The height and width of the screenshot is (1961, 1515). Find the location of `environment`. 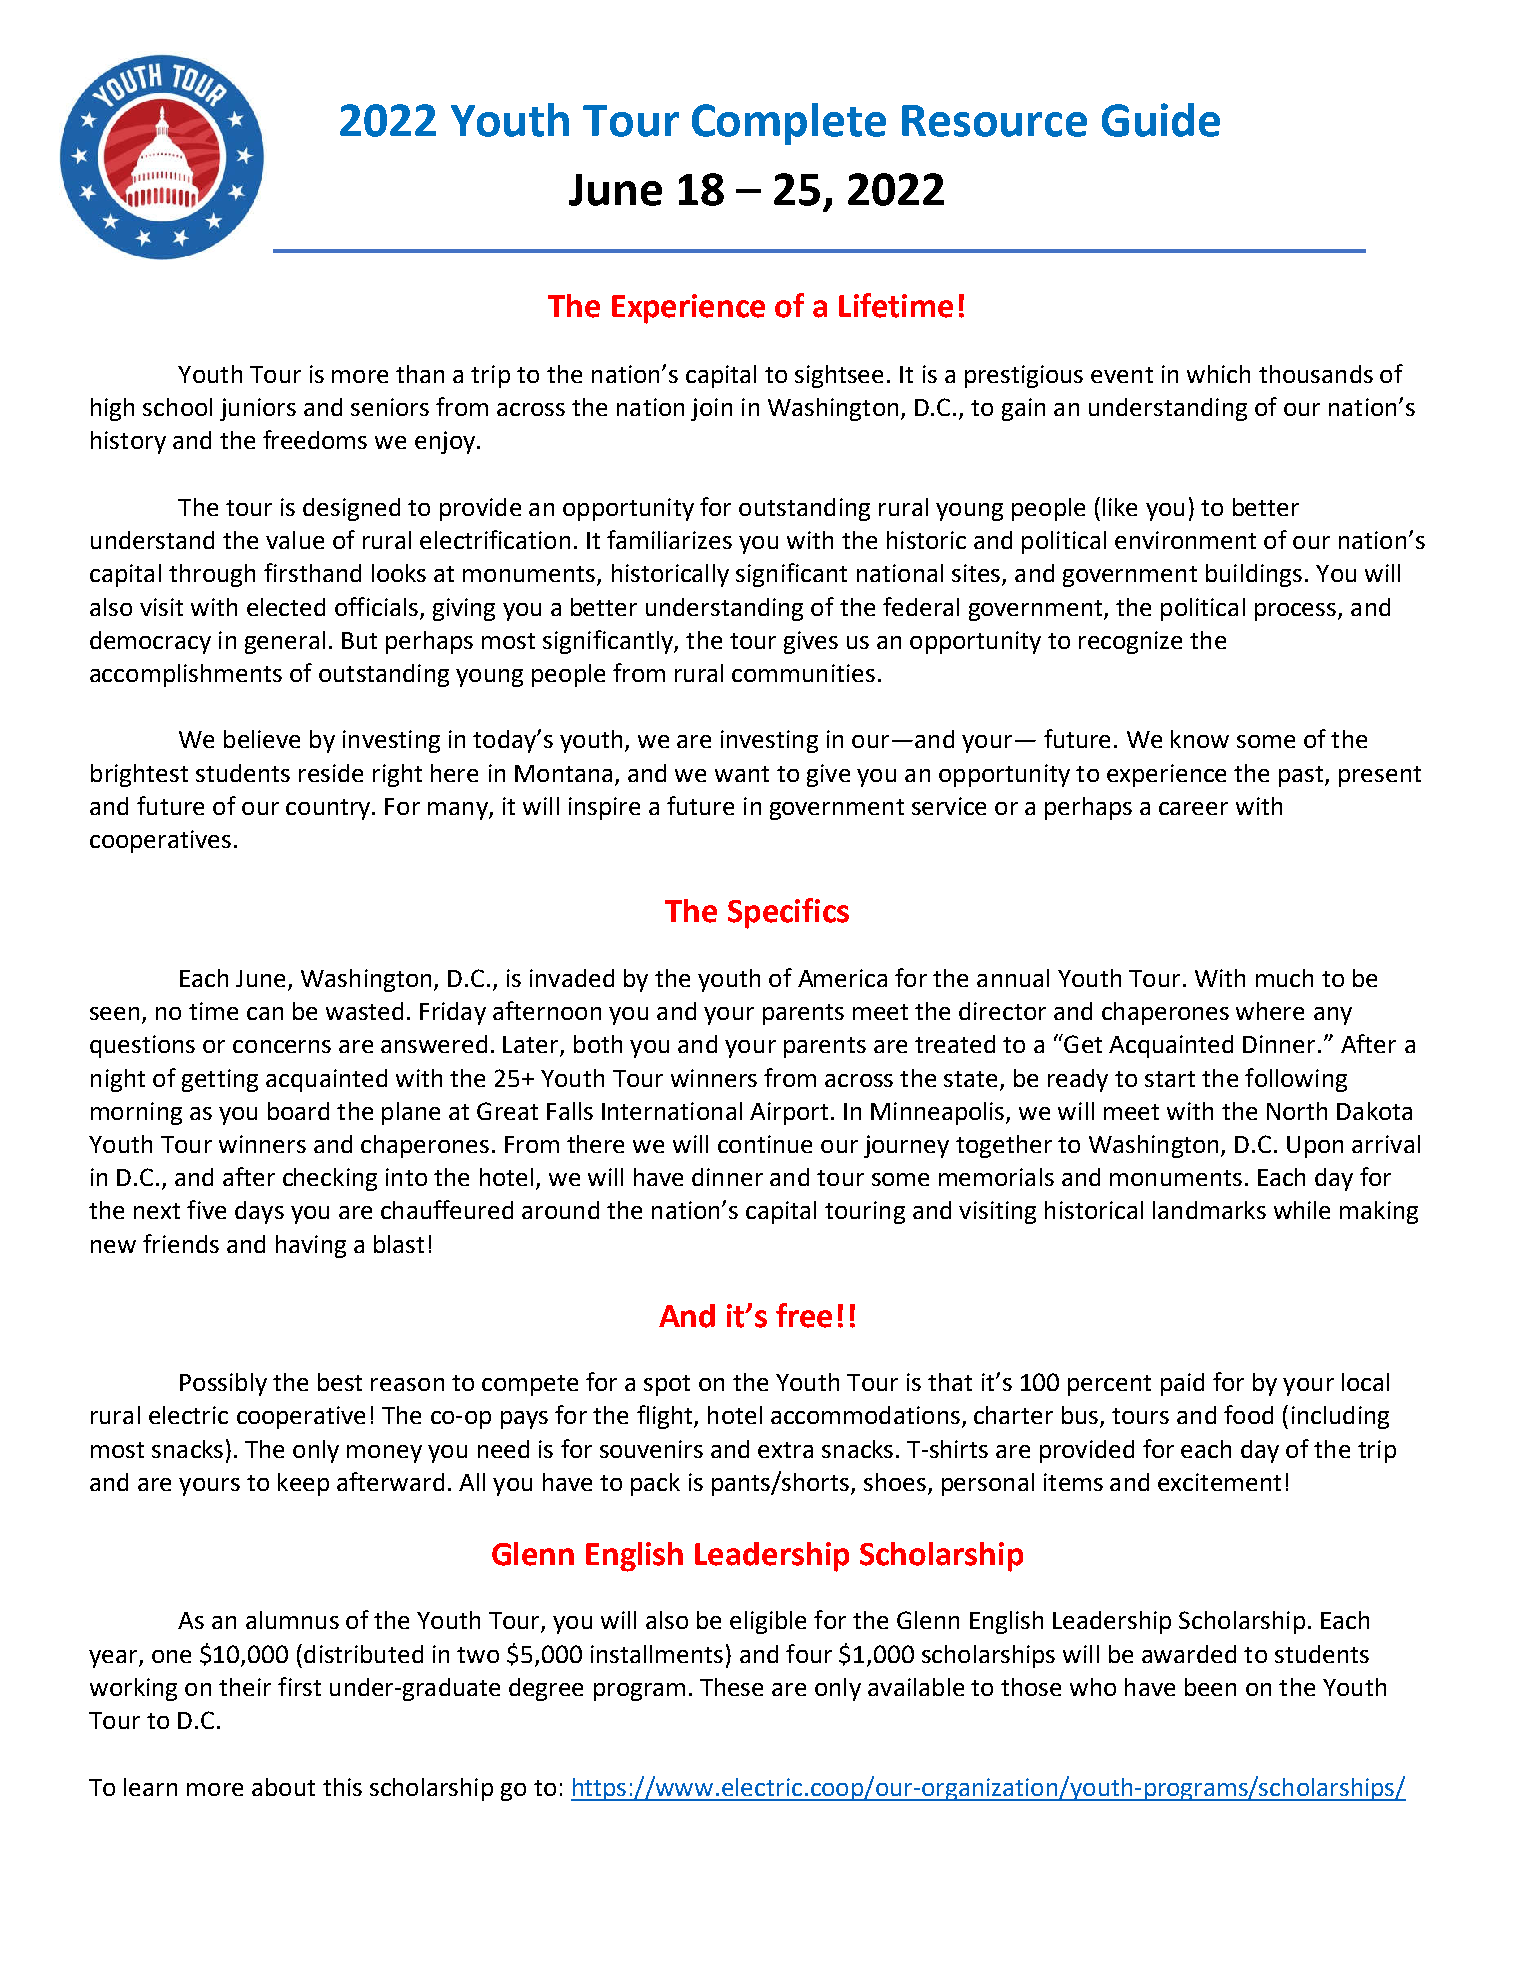

environment is located at coordinates (1185, 540).
